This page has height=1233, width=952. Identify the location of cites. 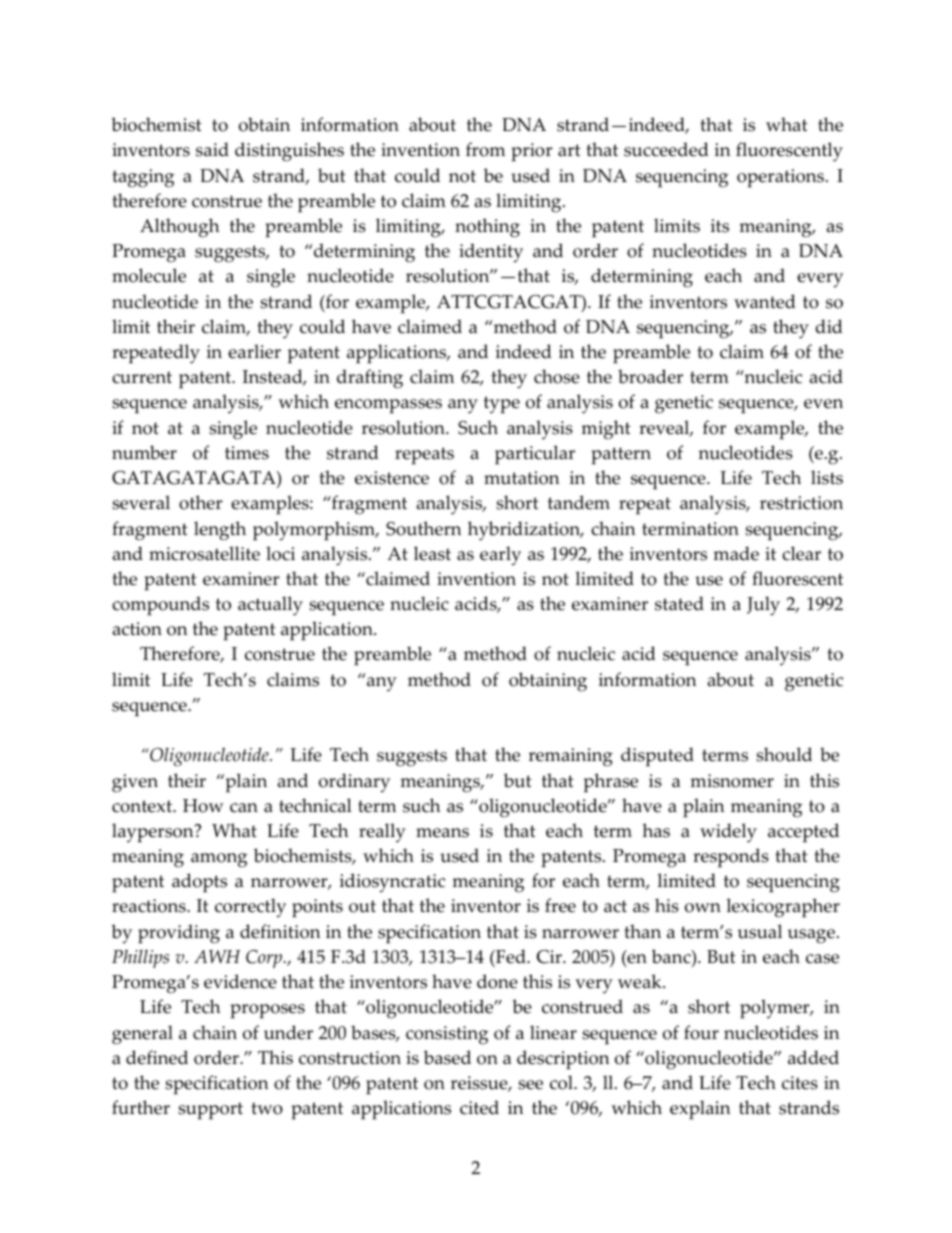
(800, 1083).
